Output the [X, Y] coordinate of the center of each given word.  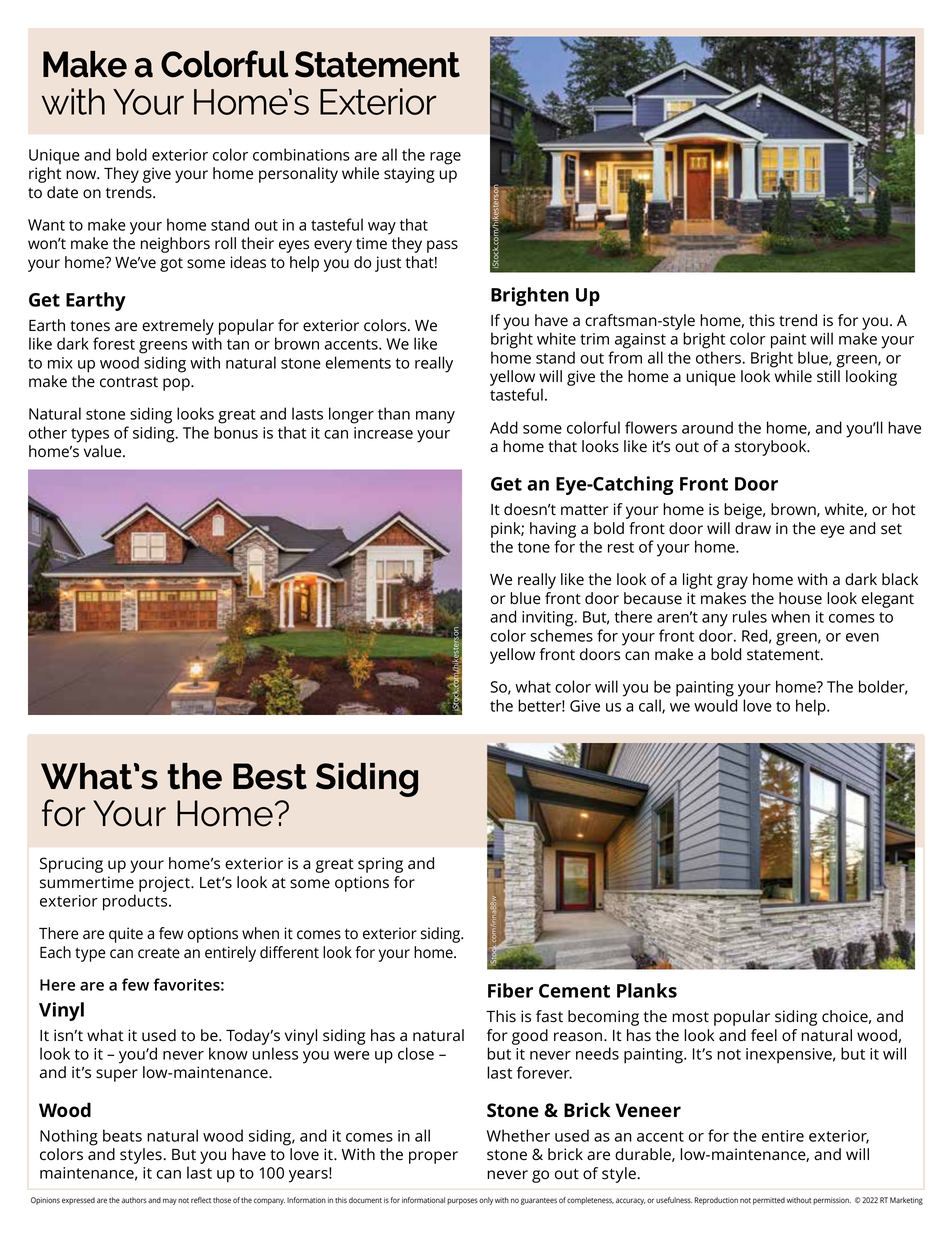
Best [270, 776]
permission [832, 1201]
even [862, 637]
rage [445, 158]
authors [134, 1200]
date [62, 192]
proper [433, 1157]
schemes [561, 635]
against [640, 341]
